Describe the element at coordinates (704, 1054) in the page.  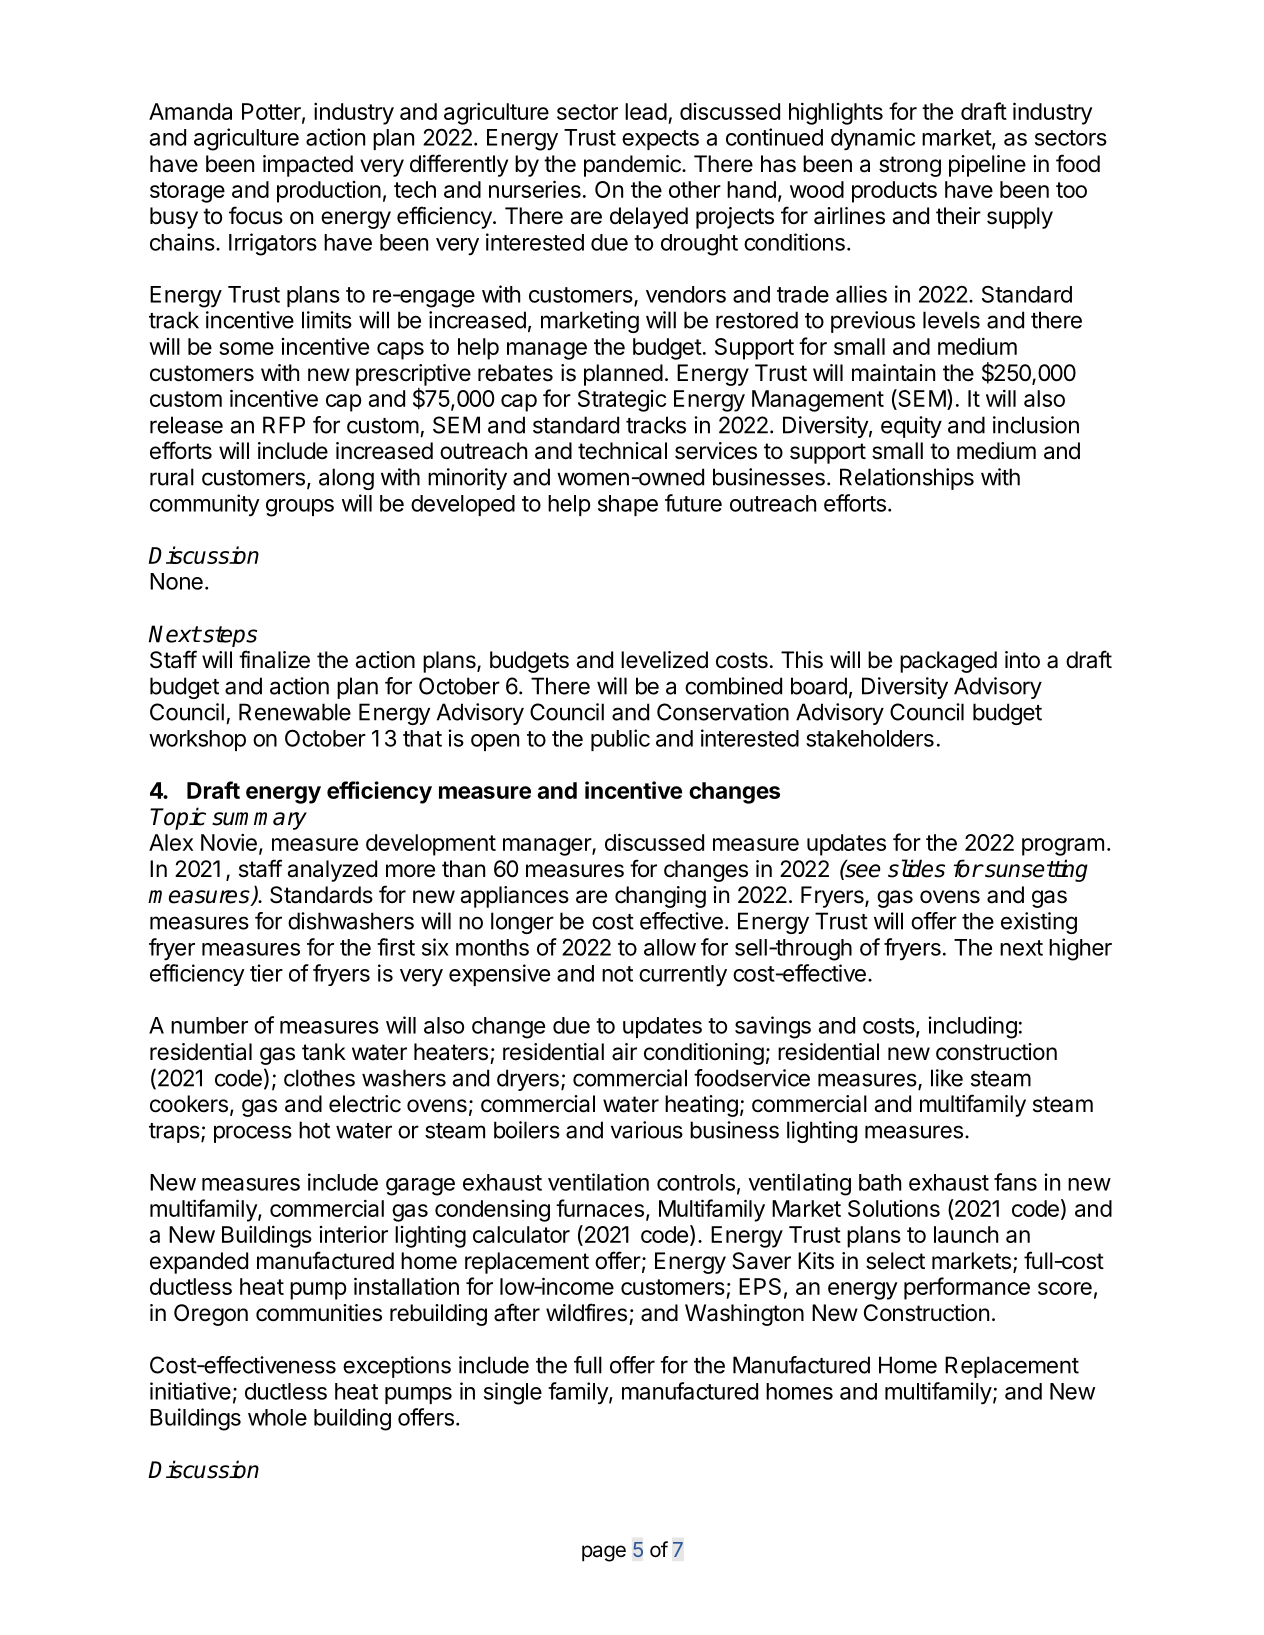
I see `conditioning` at that location.
